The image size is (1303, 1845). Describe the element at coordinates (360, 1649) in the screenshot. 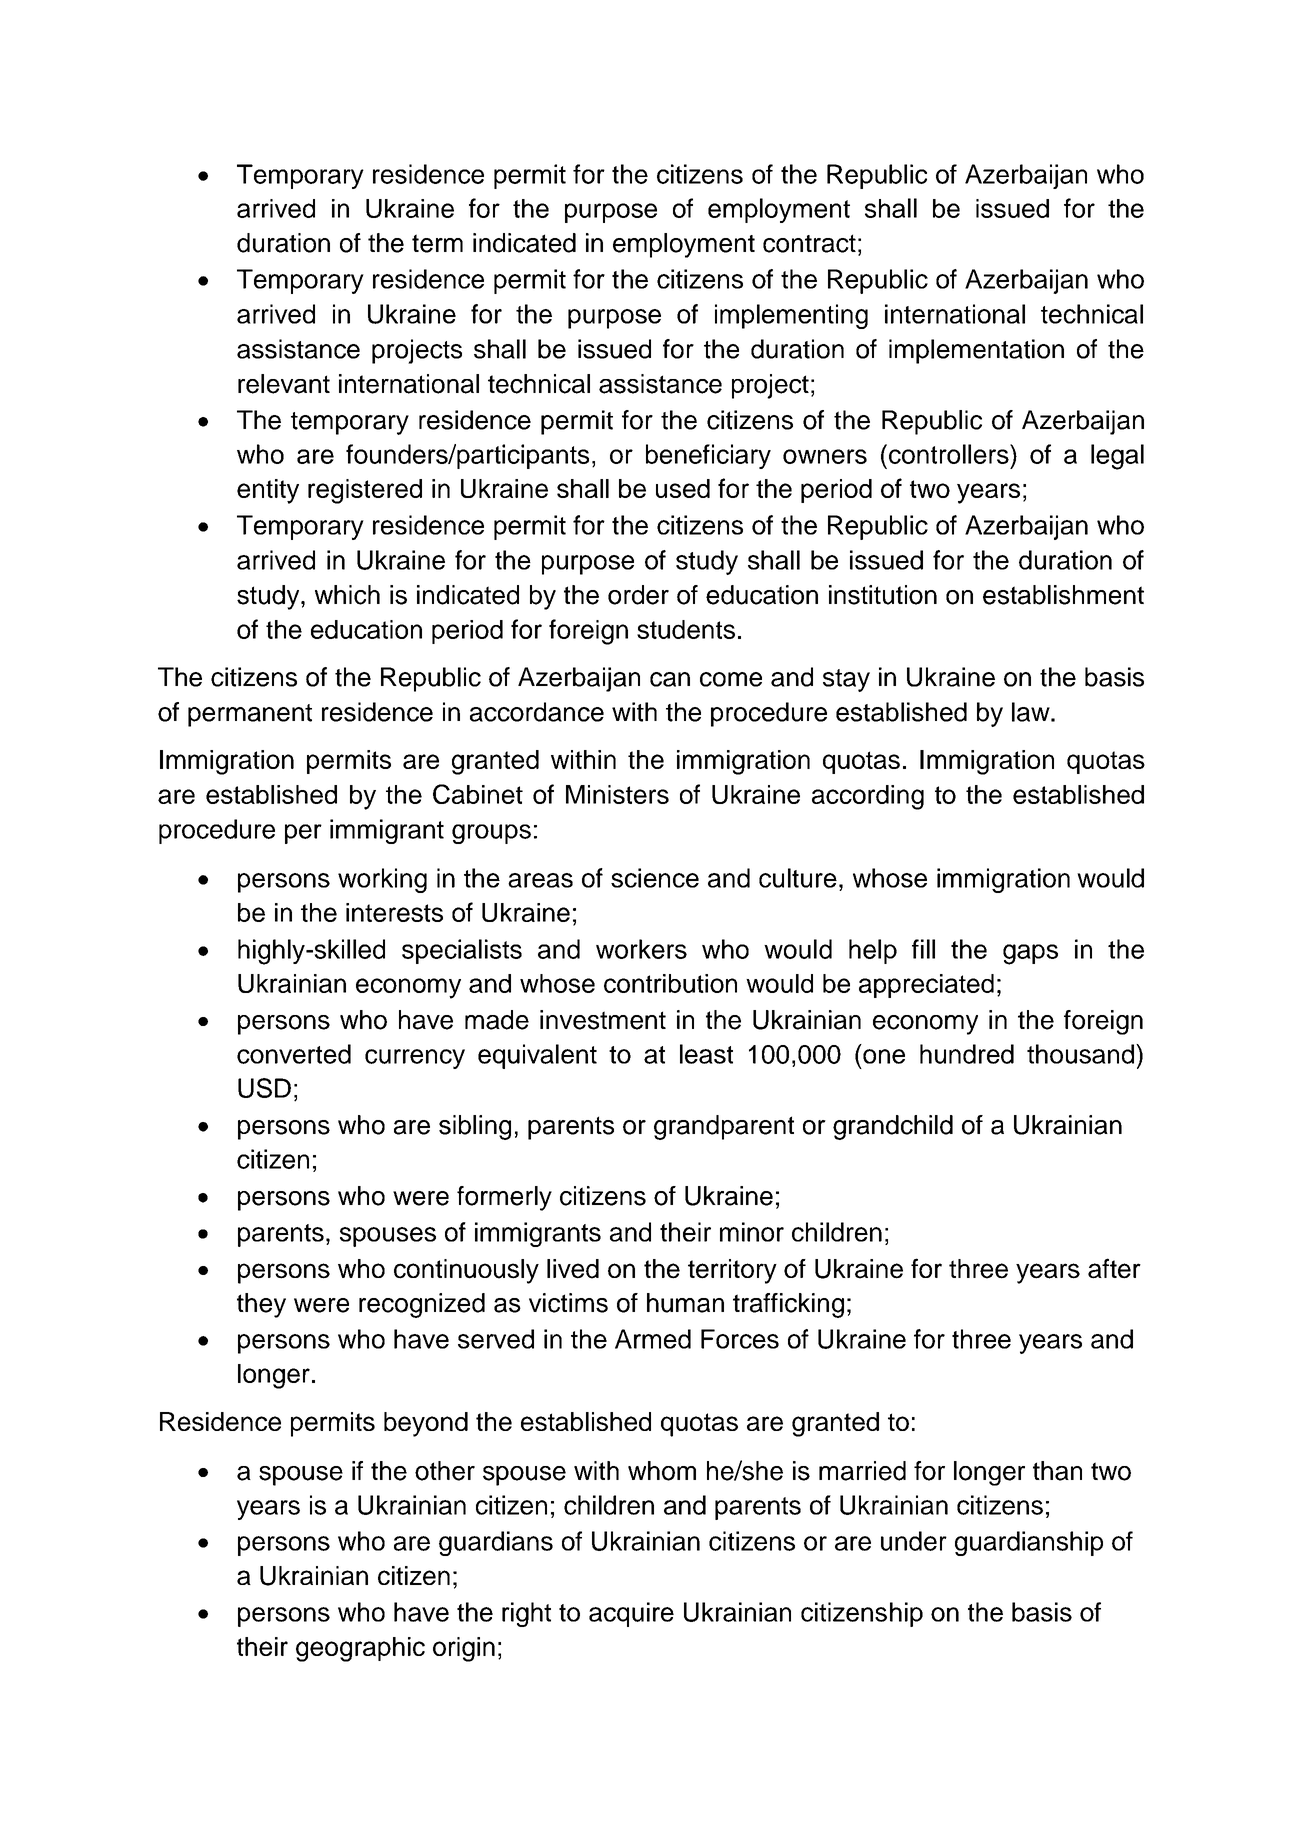

I see `geographic` at that location.
